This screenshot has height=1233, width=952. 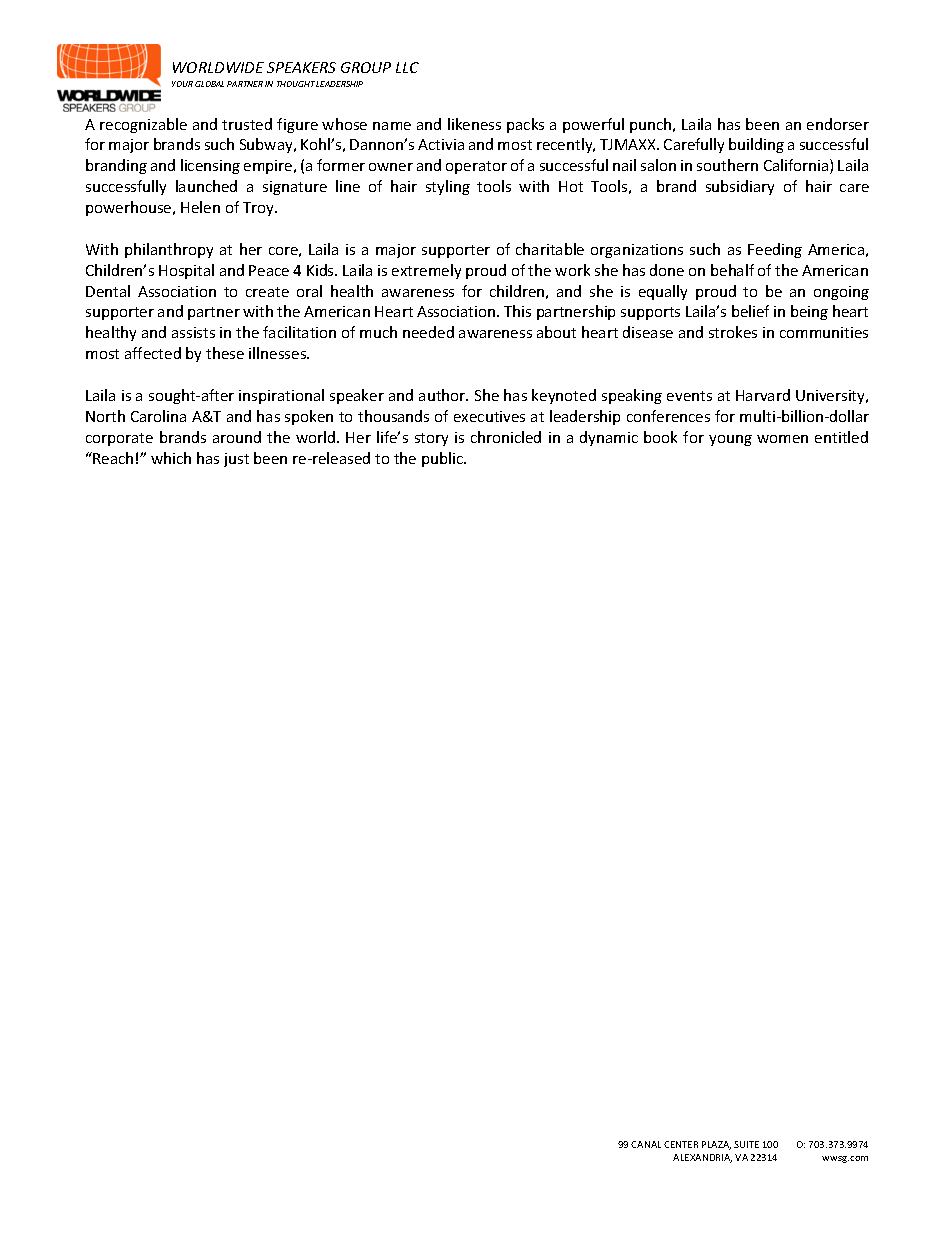 I want to click on CANAL, so click(x=646, y=1144).
